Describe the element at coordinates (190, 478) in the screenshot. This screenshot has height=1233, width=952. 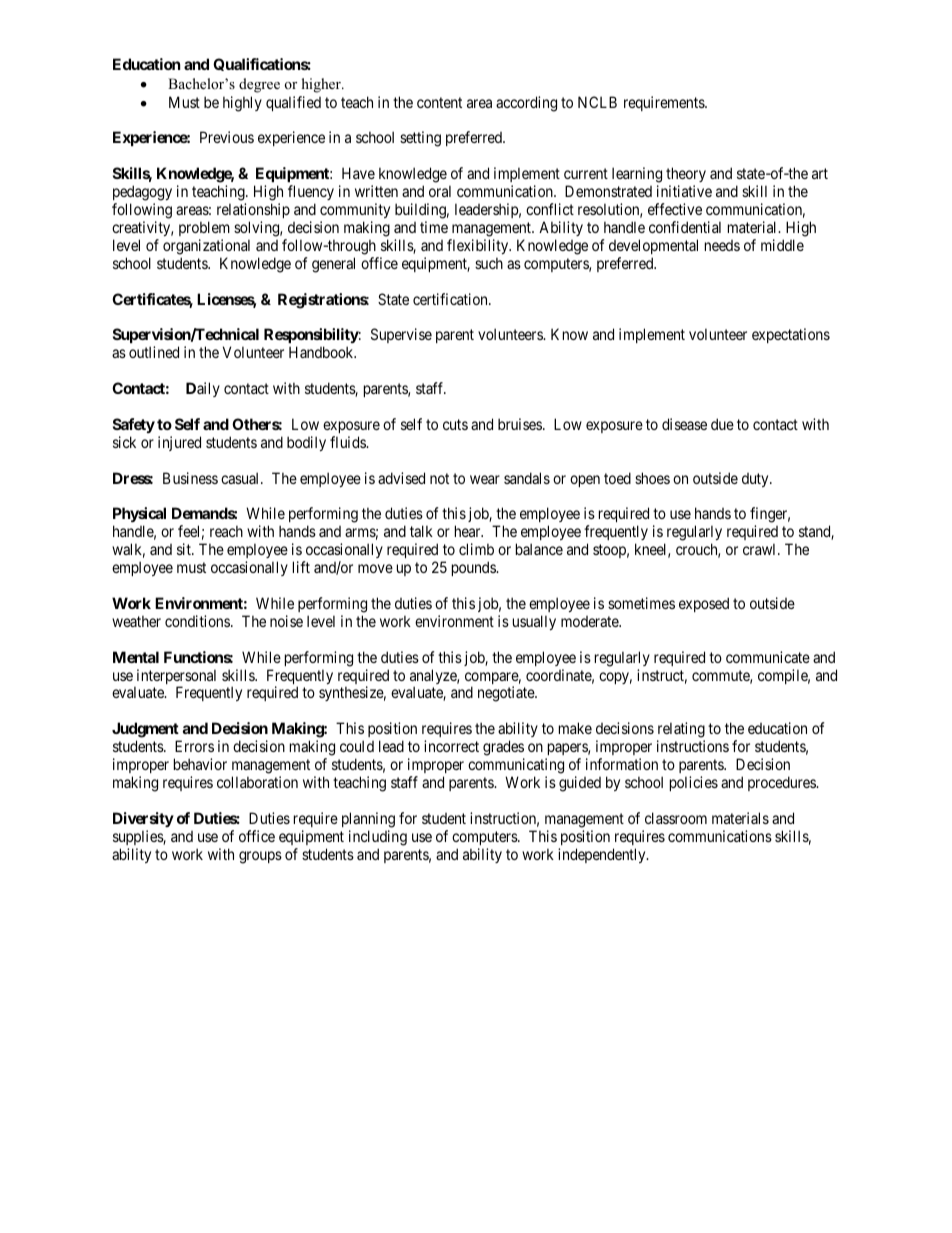
I see `Business` at that location.
